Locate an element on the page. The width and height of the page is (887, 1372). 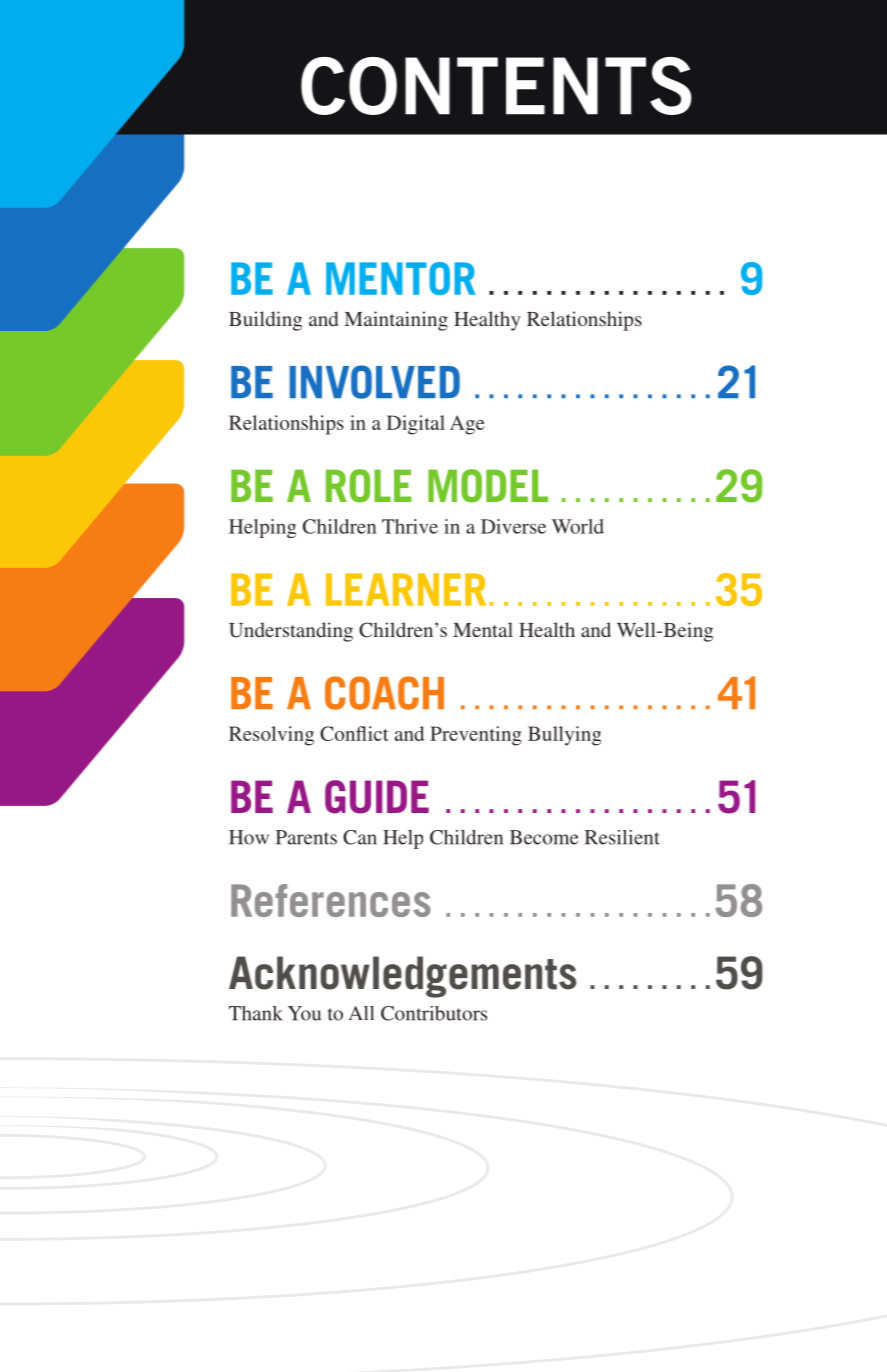
World is located at coordinates (578, 526).
